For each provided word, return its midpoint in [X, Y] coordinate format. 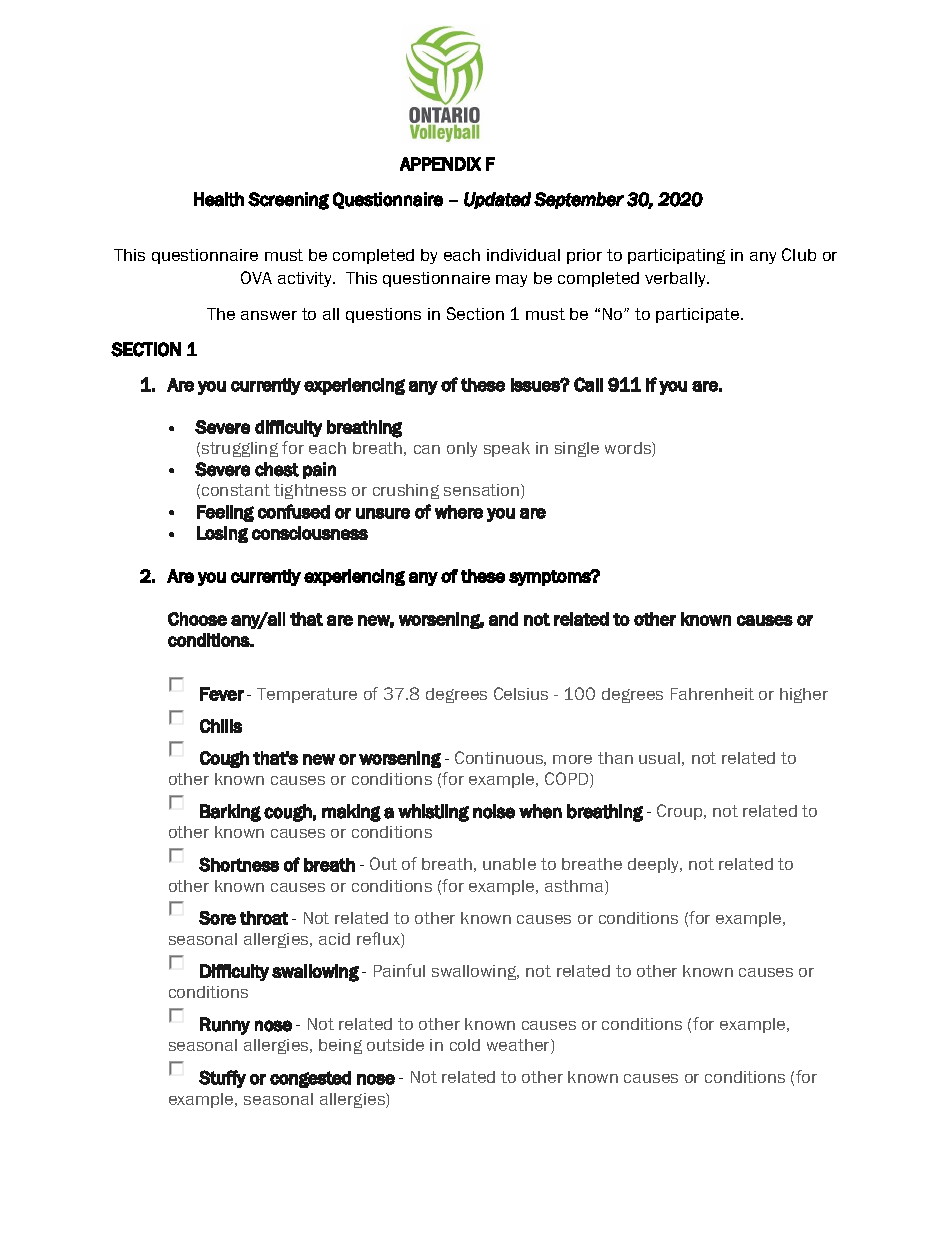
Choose [197, 619]
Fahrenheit [712, 694]
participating [676, 256]
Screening [288, 201]
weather [519, 1046]
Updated [497, 200]
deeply [655, 865]
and [503, 619]
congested [310, 1079]
